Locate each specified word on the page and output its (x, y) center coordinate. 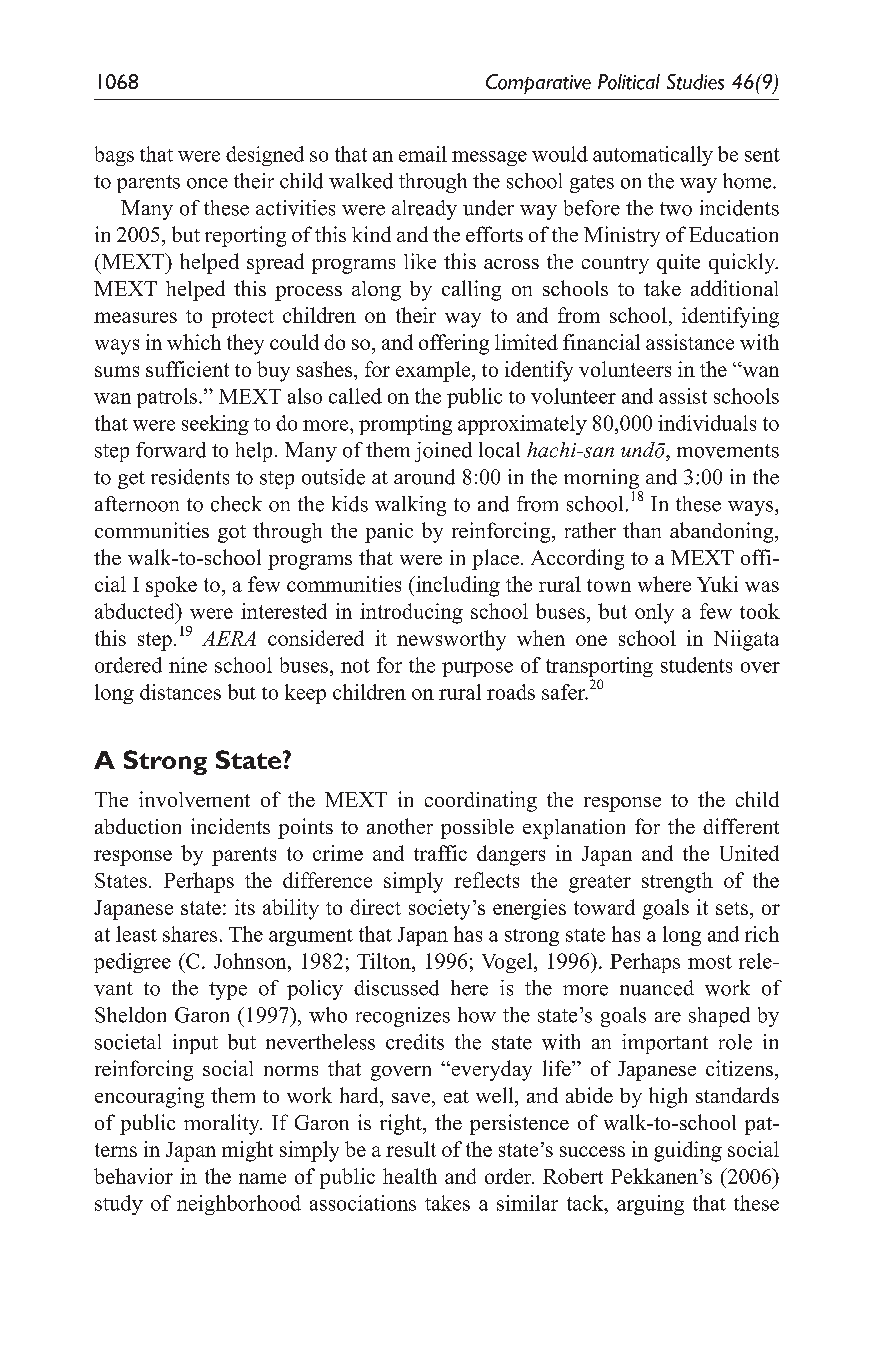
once (207, 183)
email (423, 154)
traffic (440, 853)
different (741, 826)
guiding (688, 1151)
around (424, 477)
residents (190, 477)
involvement (194, 799)
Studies (695, 82)
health (410, 1176)
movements (728, 451)
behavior (133, 1176)
